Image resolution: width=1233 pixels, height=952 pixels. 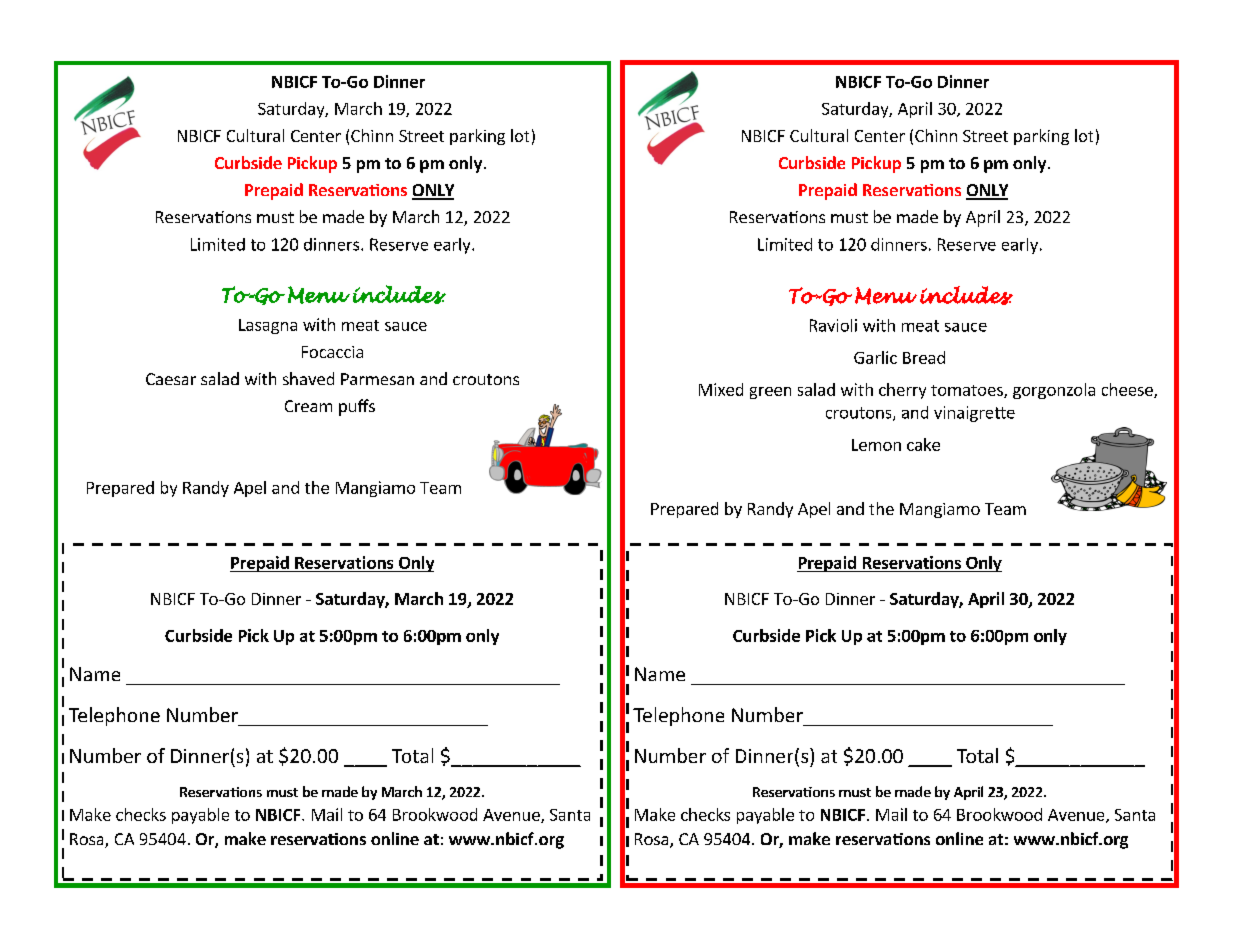 I want to click on gorgonzola, so click(x=1054, y=391).
